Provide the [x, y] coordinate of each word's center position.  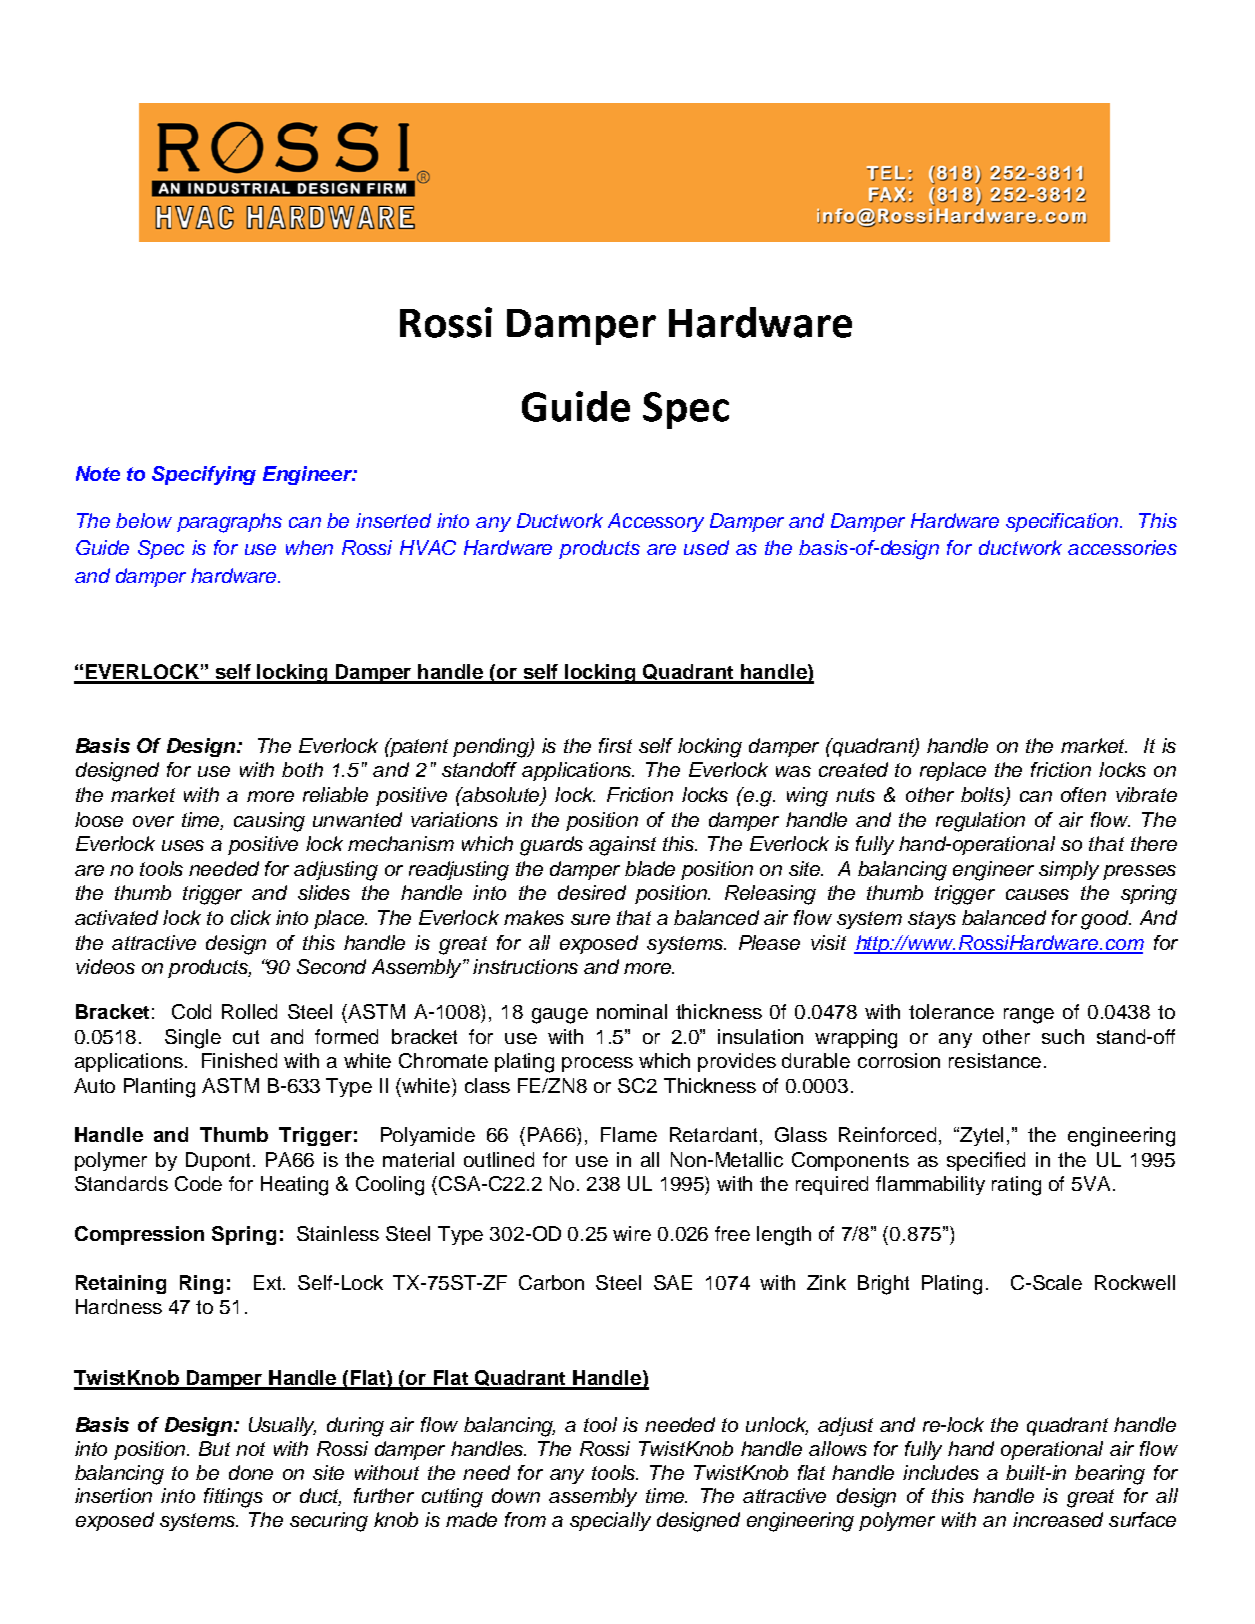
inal [652, 1011]
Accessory [656, 522]
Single [193, 1039]
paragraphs [229, 523]
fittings [233, 1498]
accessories [1122, 547]
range [1029, 1016]
